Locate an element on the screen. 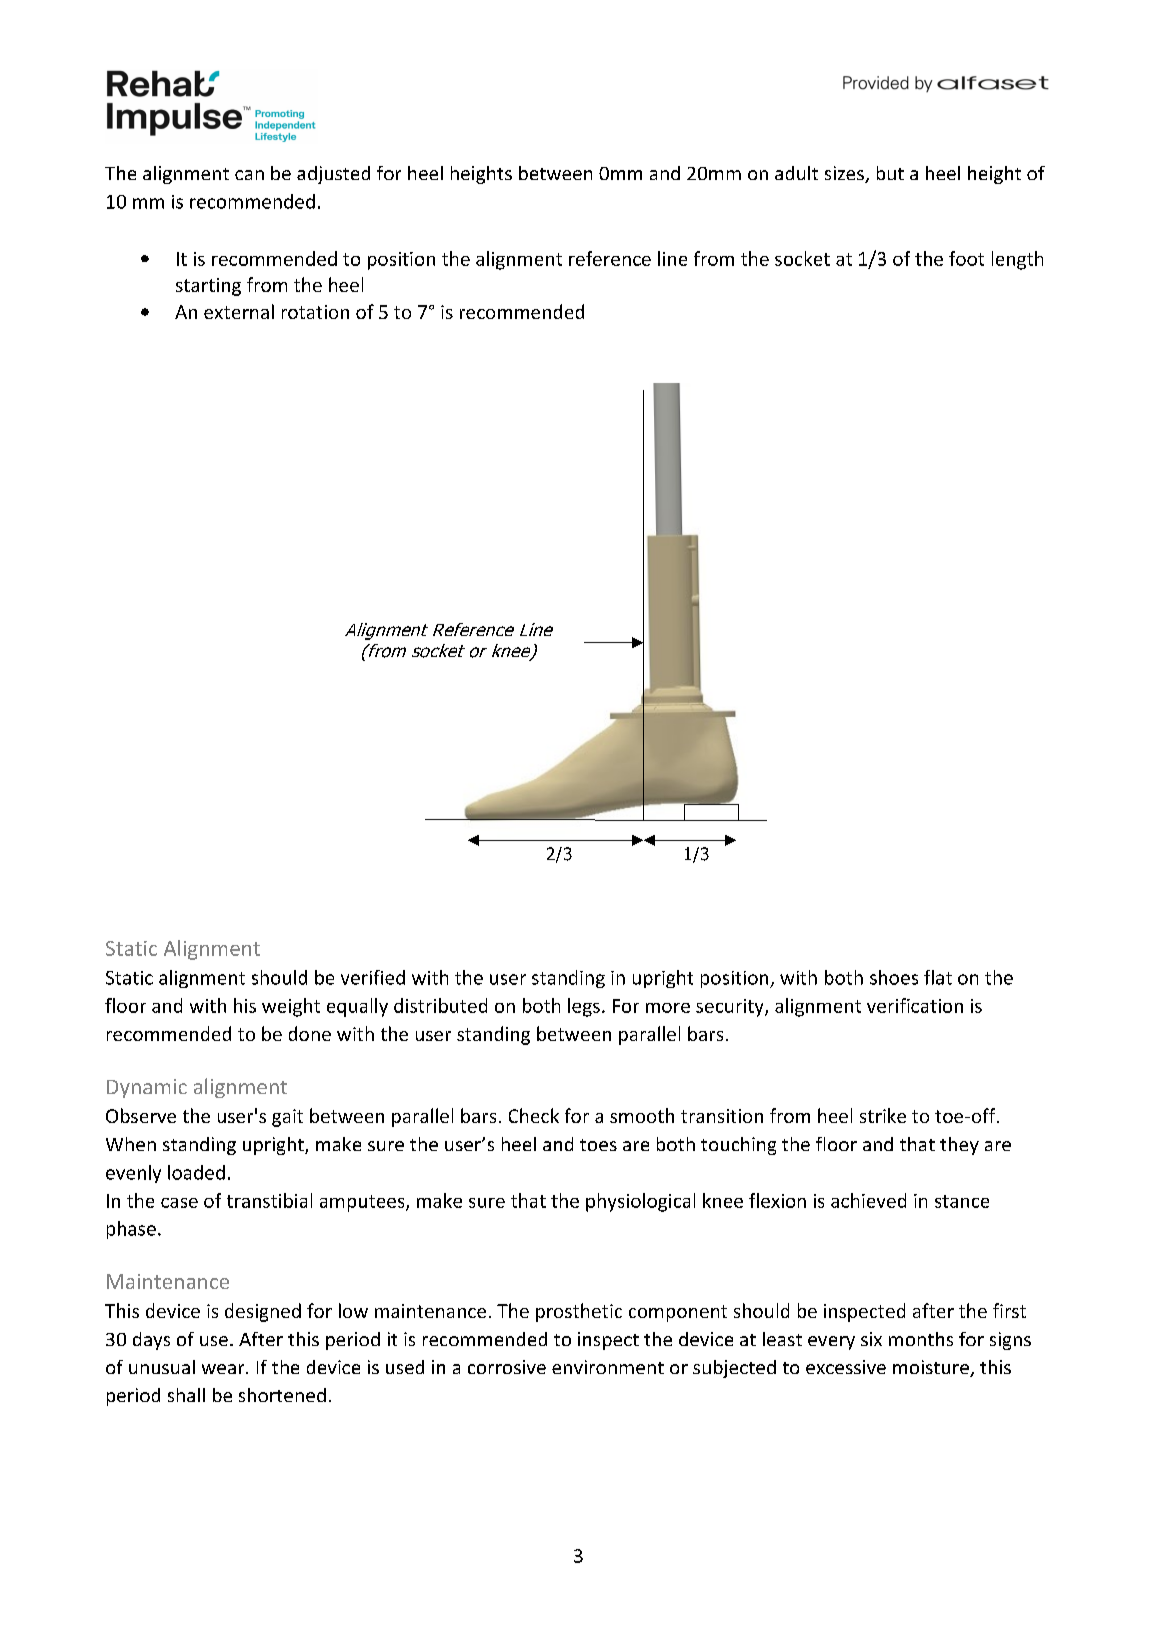  sizes is located at coordinates (845, 174).
